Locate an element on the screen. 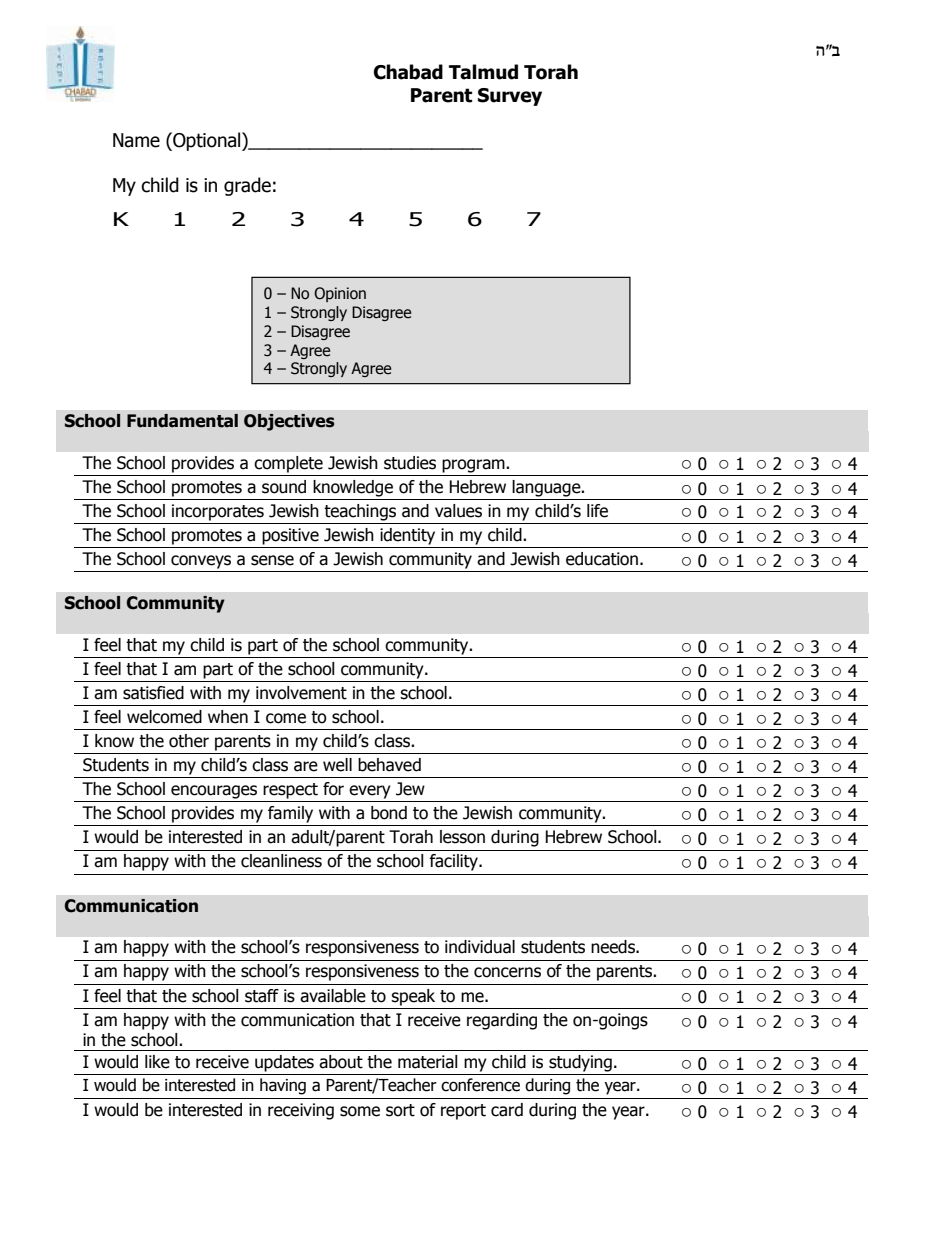 The image size is (952, 1233). education is located at coordinates (602, 559).
